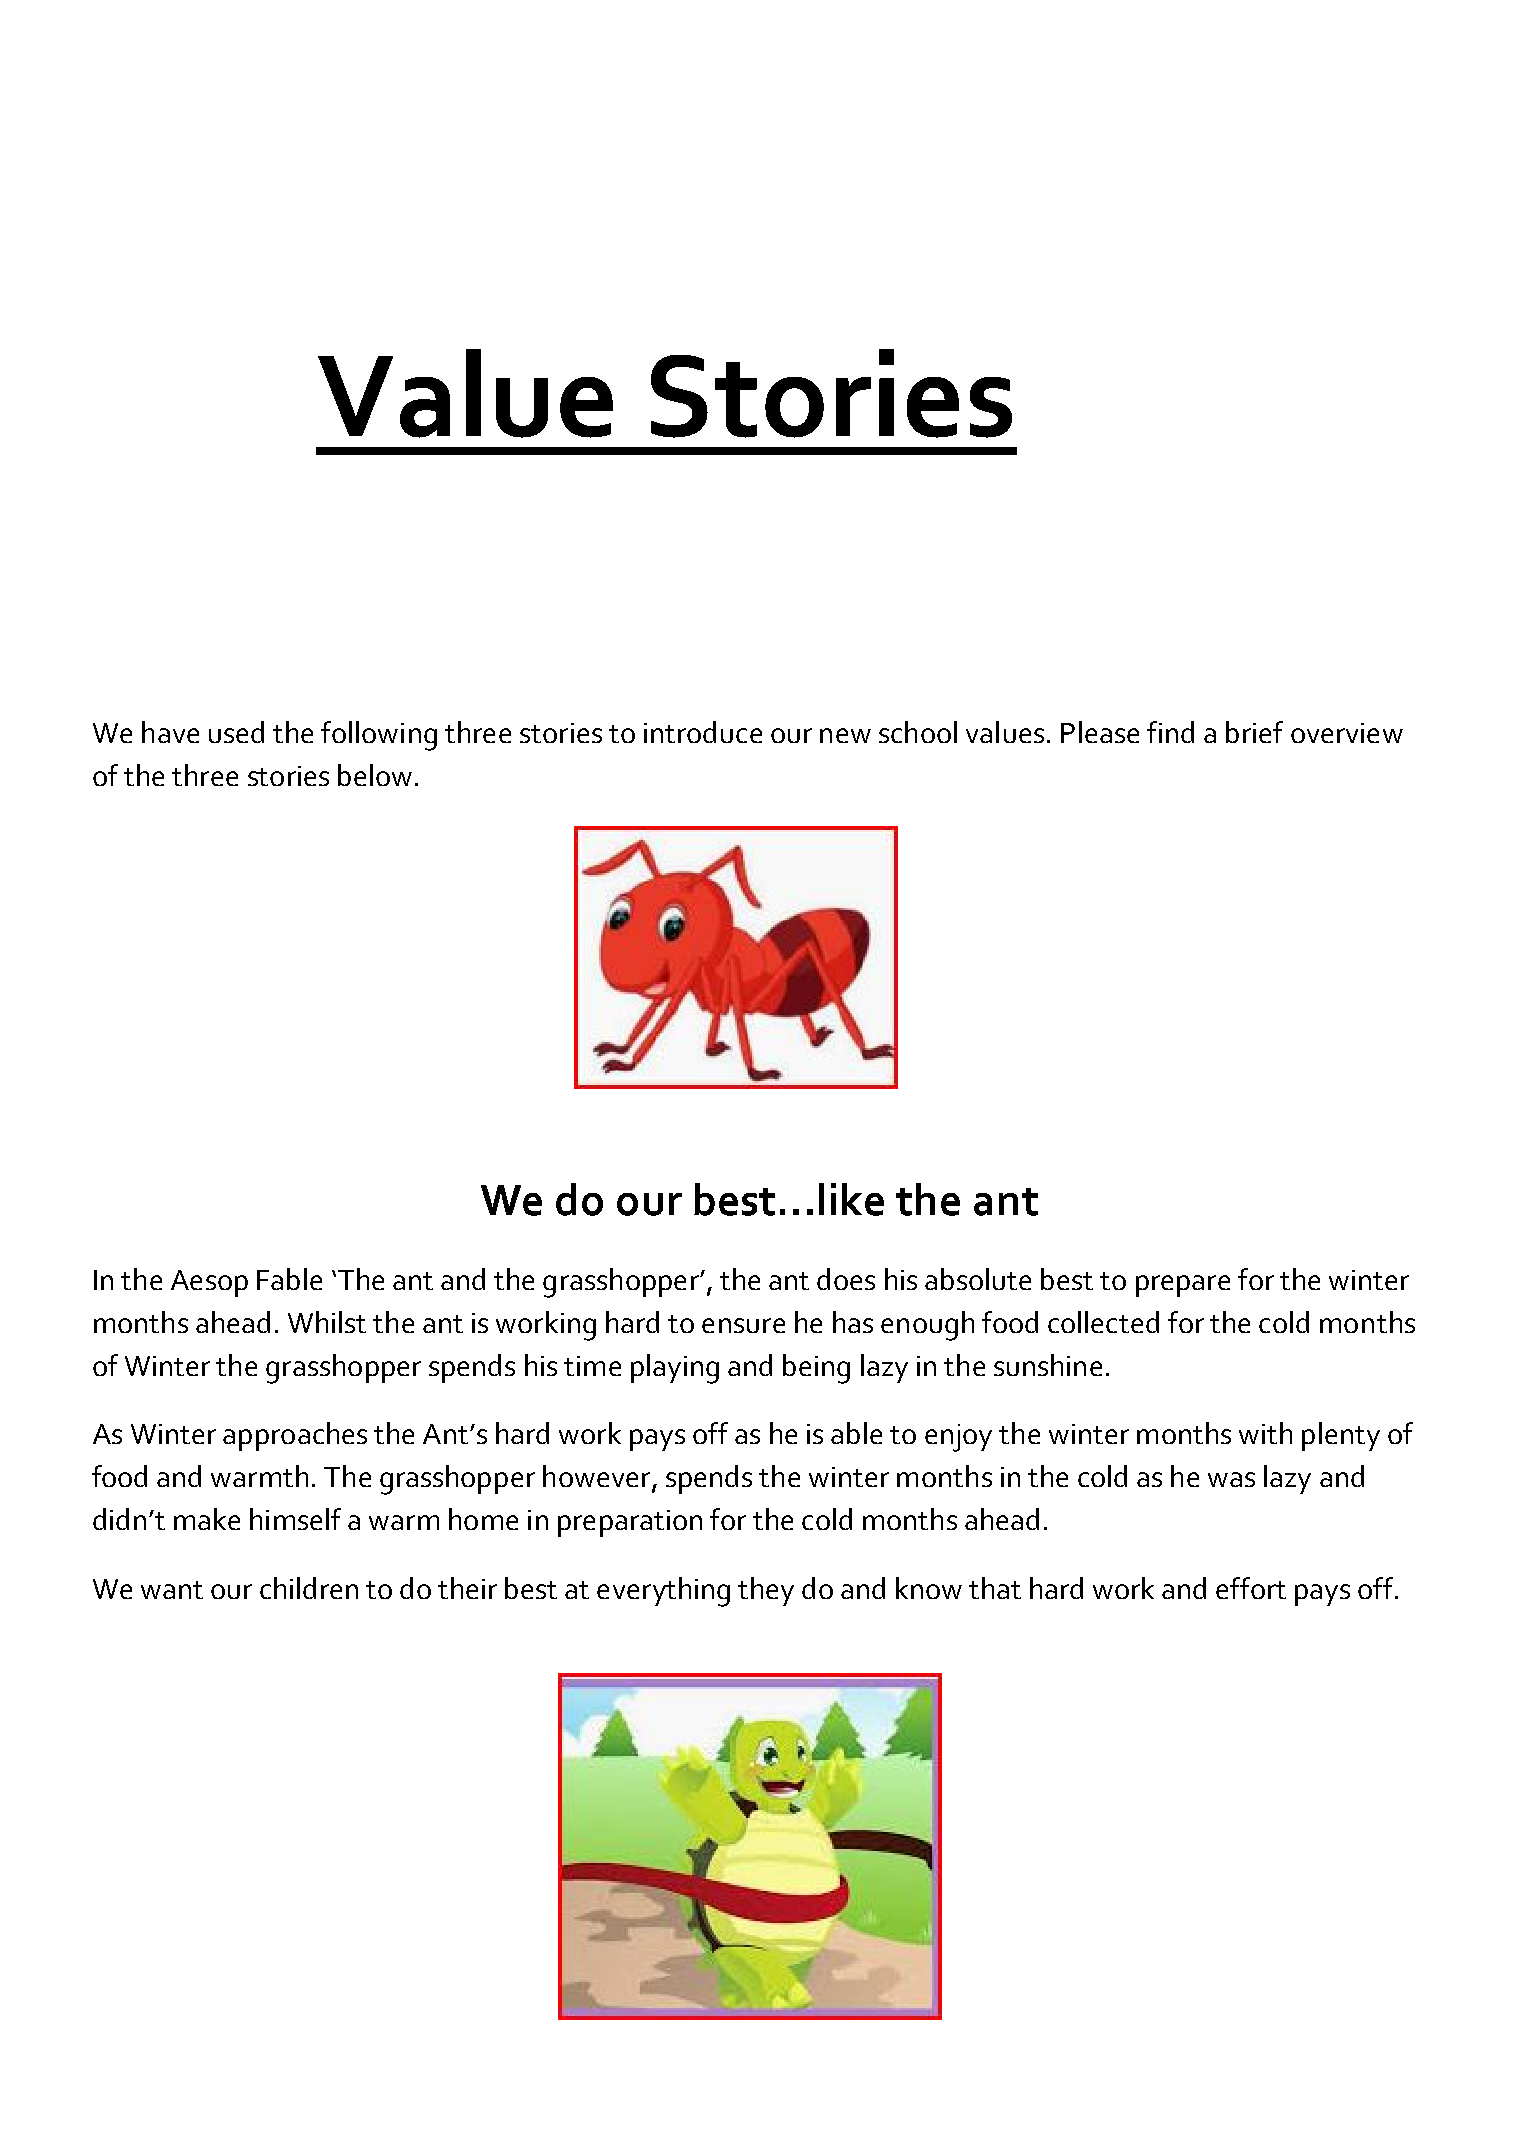 This screenshot has height=2148, width=1519. I want to click on children, so click(309, 1588).
